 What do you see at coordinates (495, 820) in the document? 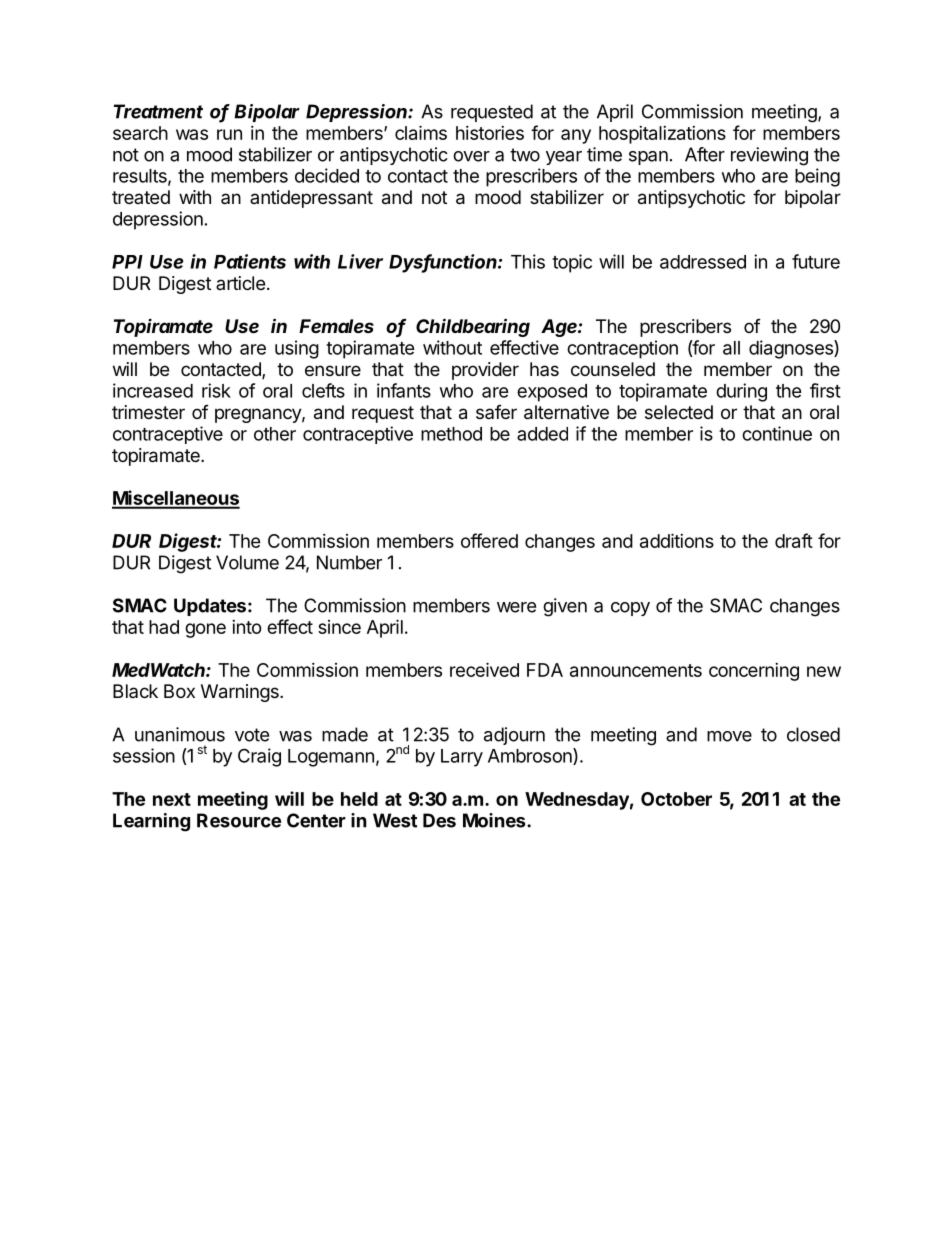
I see `Moines` at bounding box center [495, 820].
